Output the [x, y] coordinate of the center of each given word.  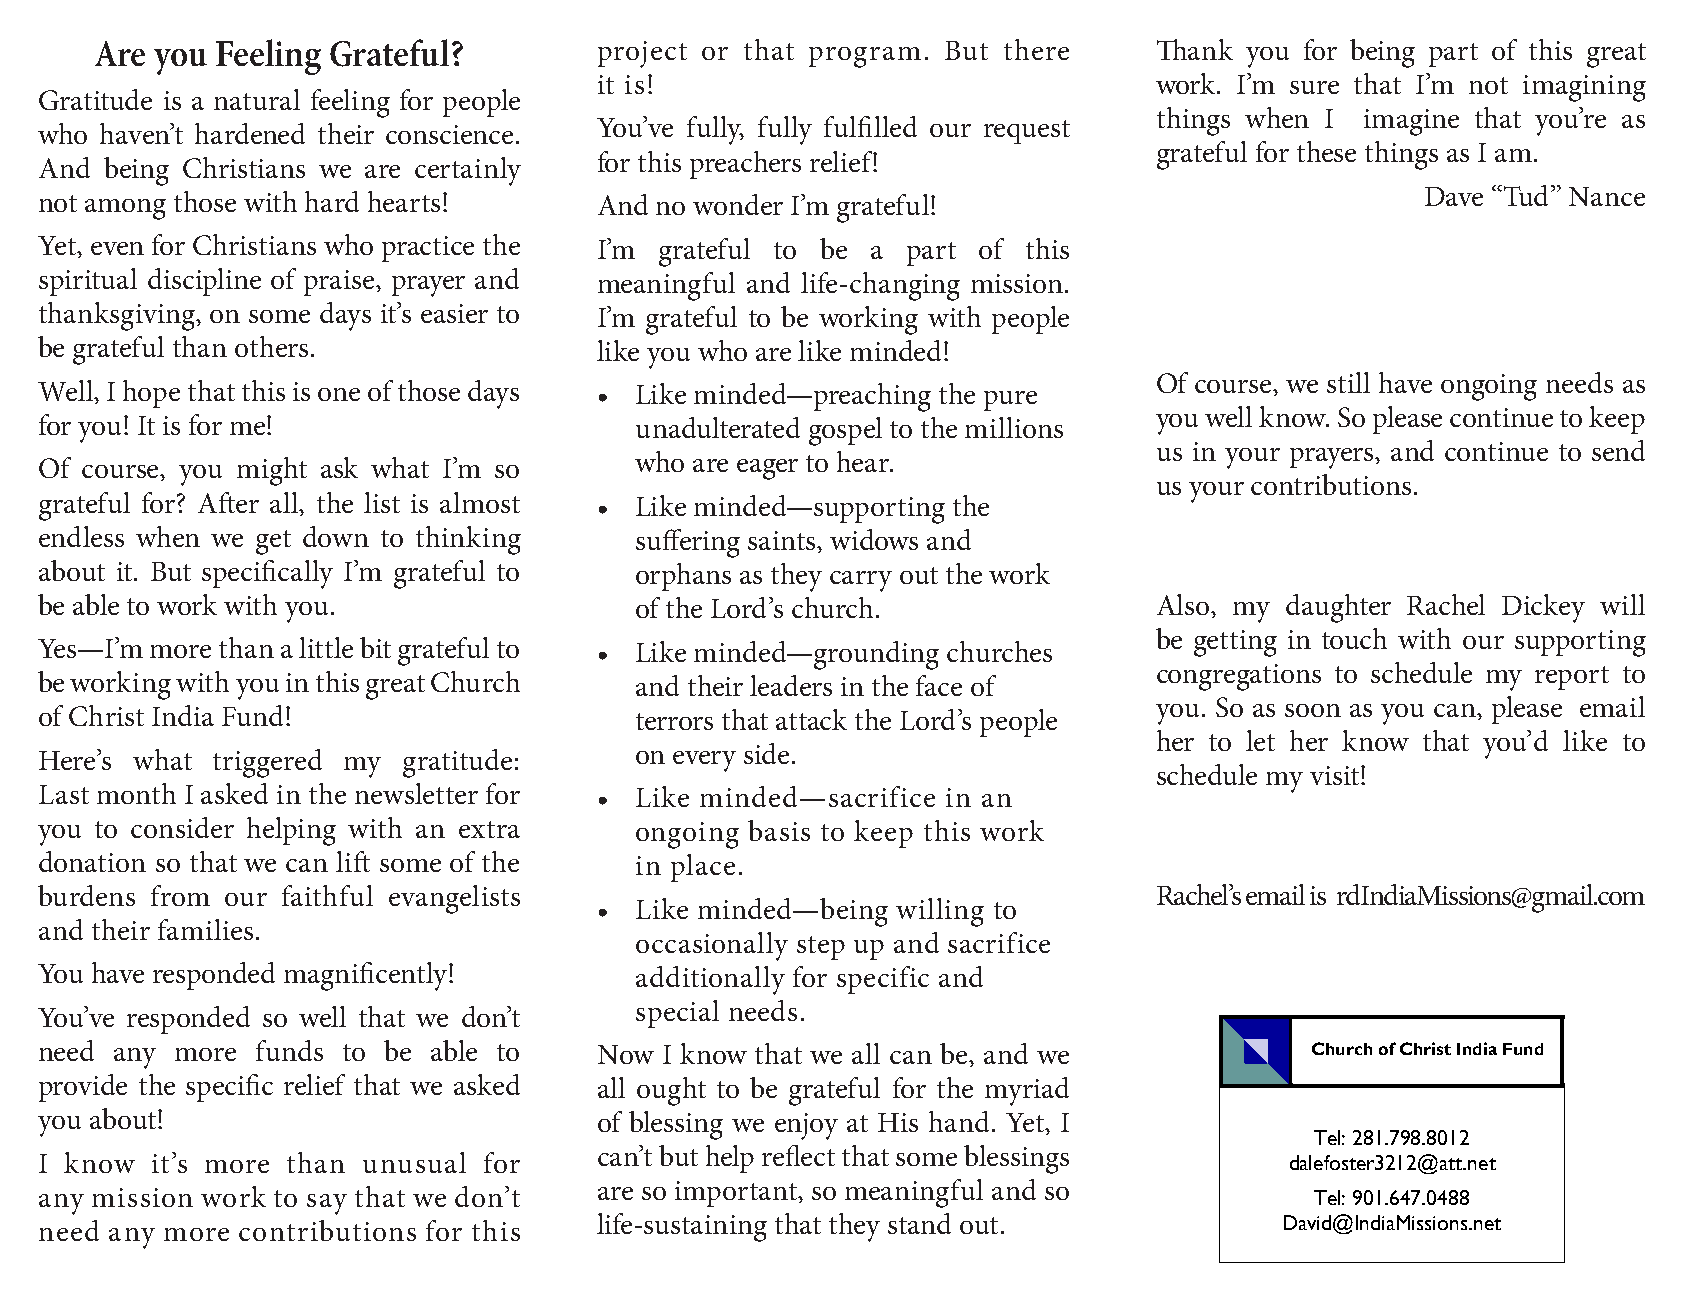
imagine [1411, 122]
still [1348, 382]
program [865, 57]
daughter [1338, 608]
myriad [1027, 1091]
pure [1010, 401]
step [821, 948]
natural [257, 99]
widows [874, 539]
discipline [204, 282]
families [205, 929]
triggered [267, 763]
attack [811, 719]
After [228, 502]
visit [1336, 775]
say [327, 1204]
